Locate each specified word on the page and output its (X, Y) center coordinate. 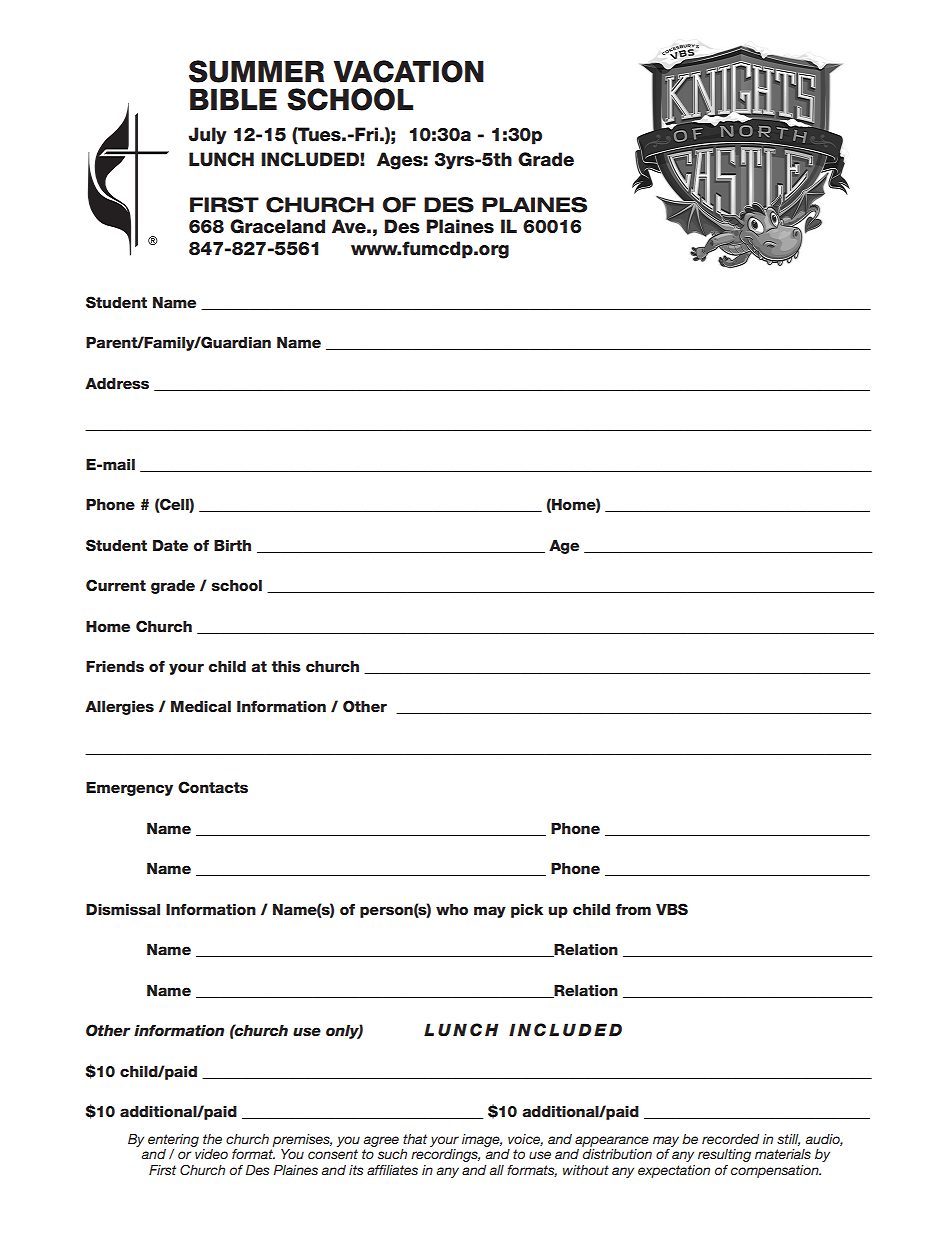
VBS (672, 909)
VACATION (408, 71)
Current (116, 585)
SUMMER (256, 71)
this (286, 667)
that (415, 1139)
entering (173, 1140)
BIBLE (233, 99)
